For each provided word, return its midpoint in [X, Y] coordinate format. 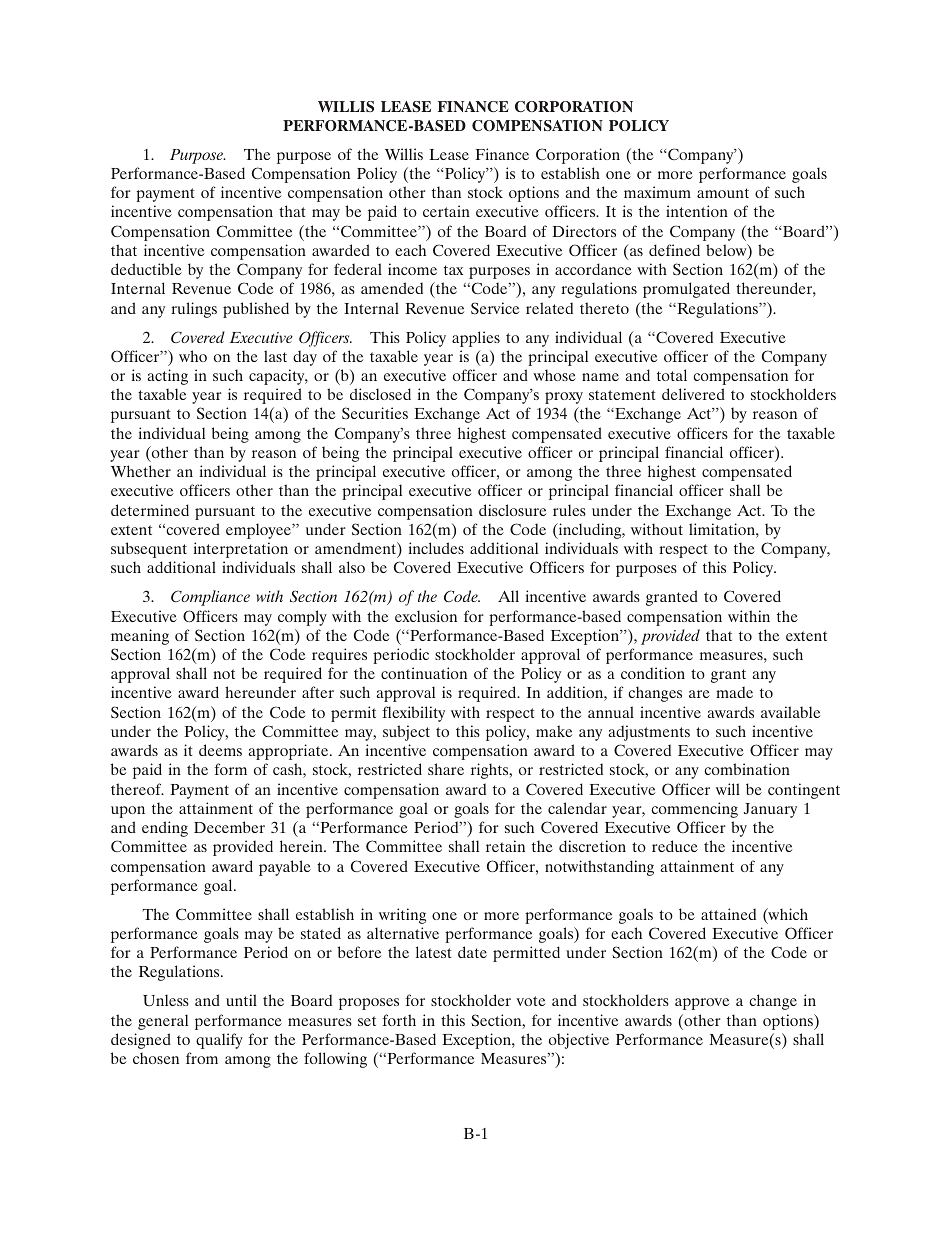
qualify [219, 1041]
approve [702, 1004]
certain [446, 211]
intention [697, 211]
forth [399, 1020]
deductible [146, 269]
